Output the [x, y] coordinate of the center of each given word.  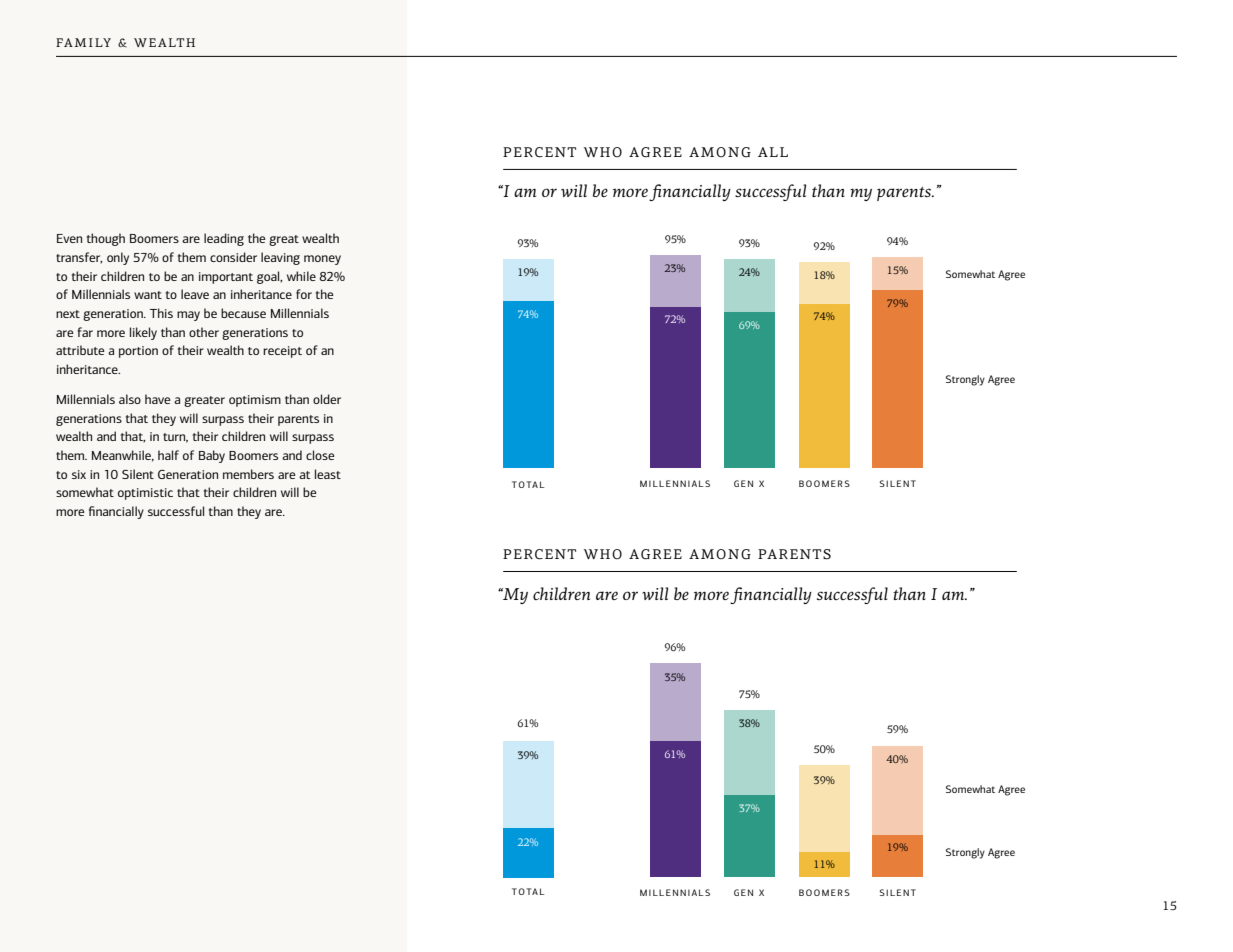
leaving [280, 258]
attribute [80, 350]
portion [138, 352]
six [79, 474]
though [106, 239]
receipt [282, 352]
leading [224, 239]
